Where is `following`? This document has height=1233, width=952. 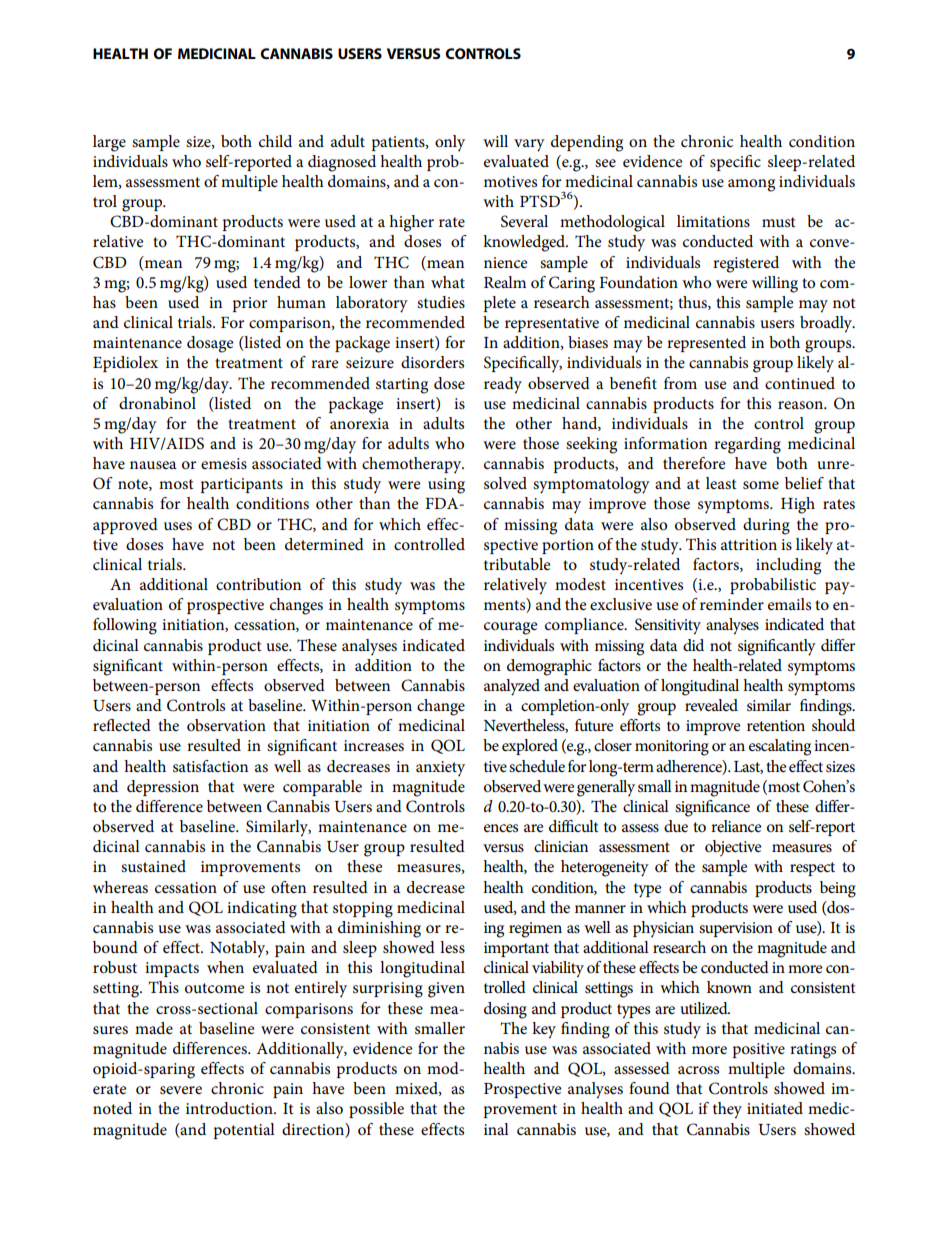
following is located at coordinates (125, 626).
